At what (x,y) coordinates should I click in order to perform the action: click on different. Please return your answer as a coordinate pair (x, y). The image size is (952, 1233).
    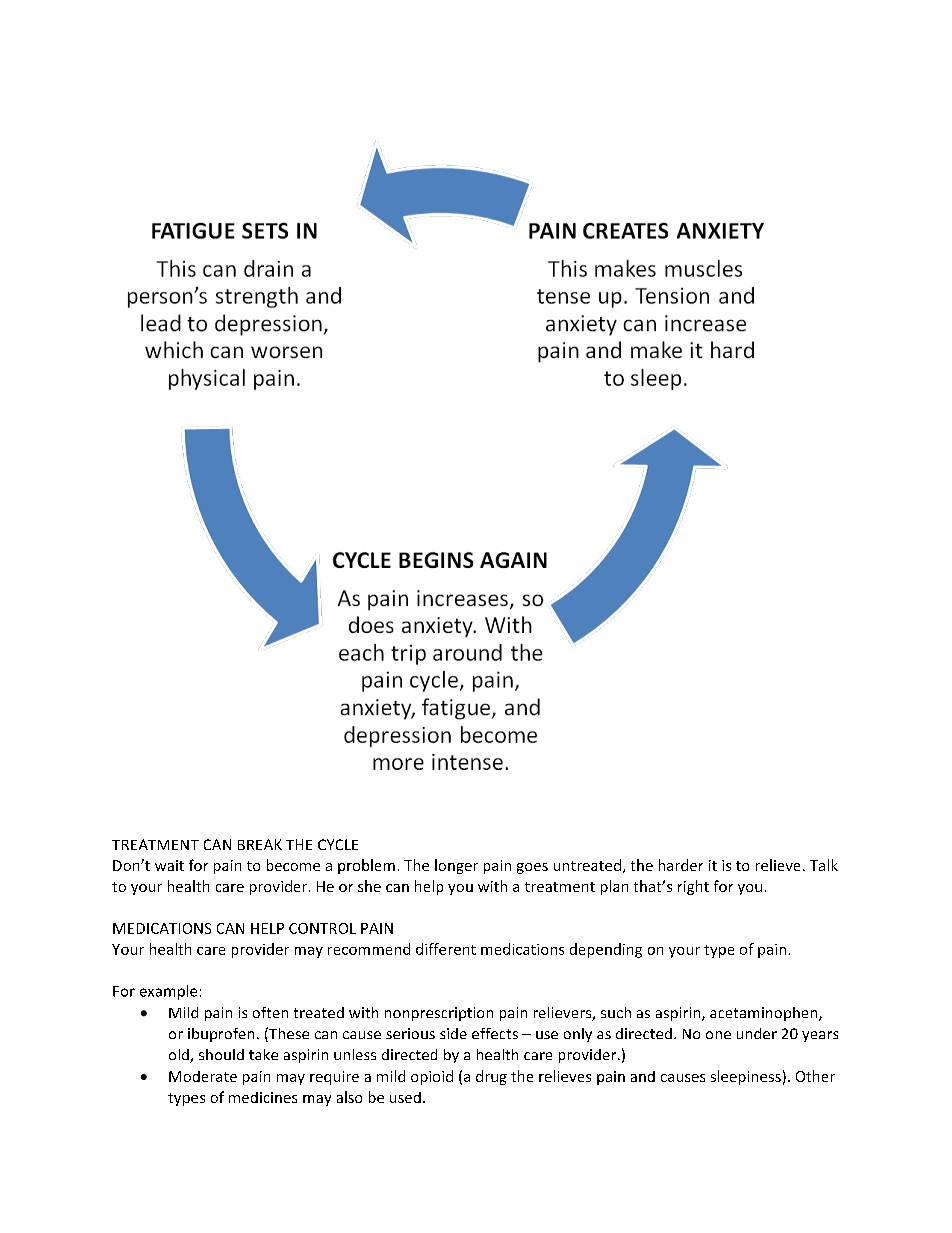
    Looking at the image, I should click on (446, 949).
